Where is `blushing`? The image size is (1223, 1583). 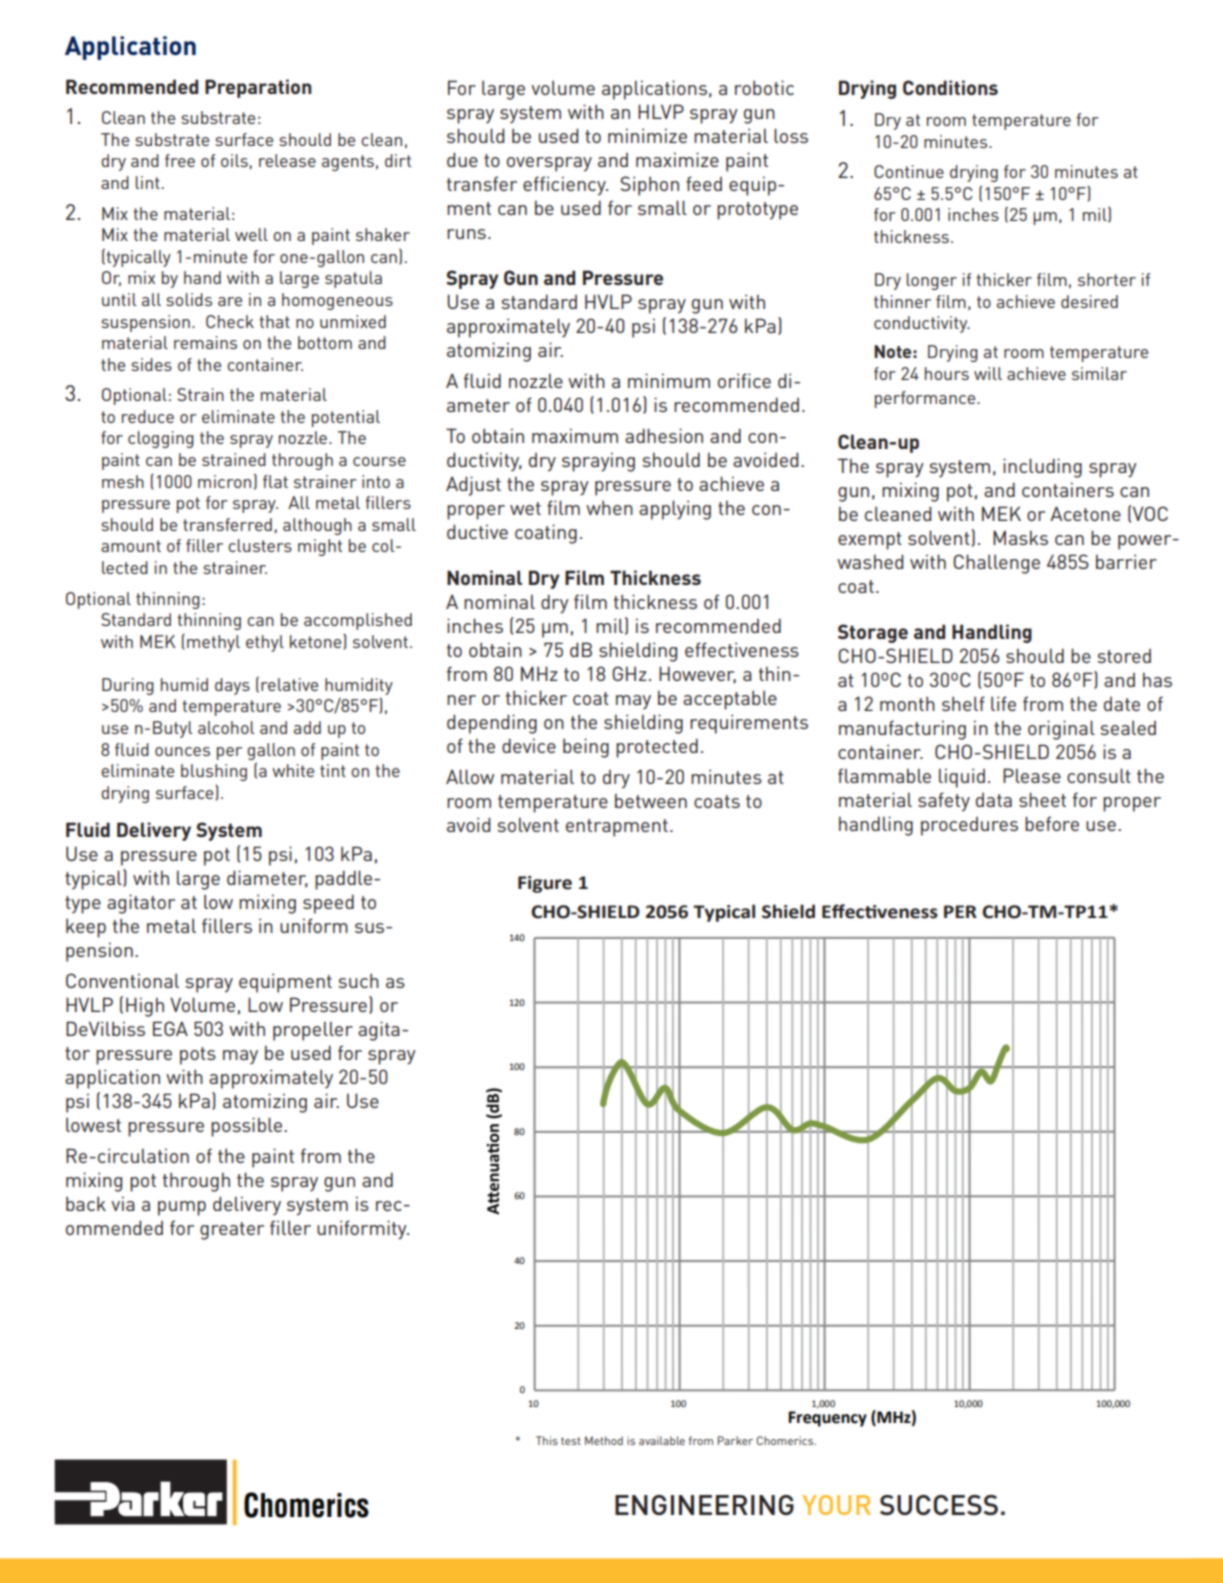
blushing is located at coordinates (214, 772).
